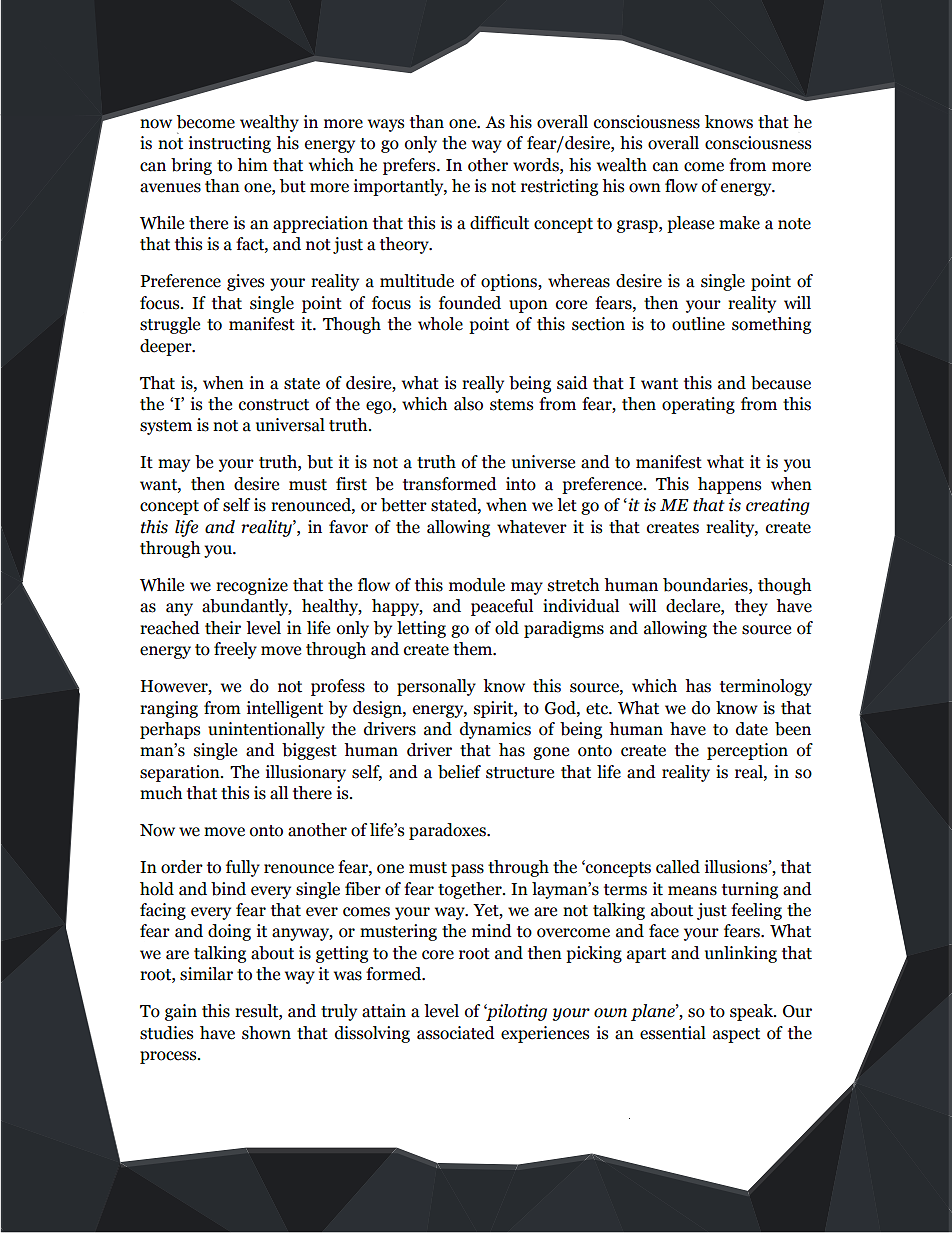 This screenshot has width=952, height=1233. What do you see at coordinates (266, 730) in the screenshot?
I see `unintentionally` at bounding box center [266, 730].
